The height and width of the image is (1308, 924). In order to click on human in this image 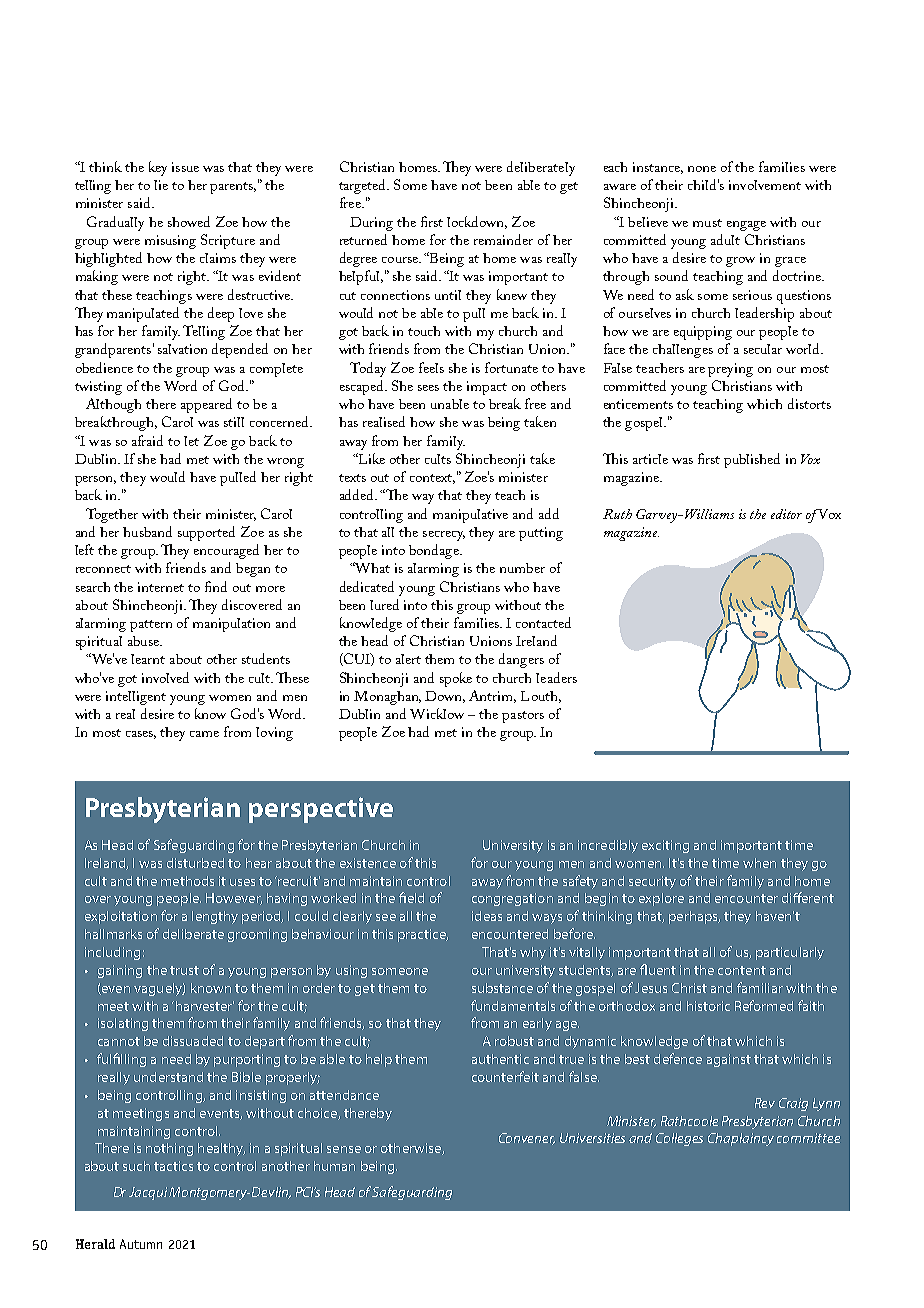, I will do `click(334, 1166)`.
